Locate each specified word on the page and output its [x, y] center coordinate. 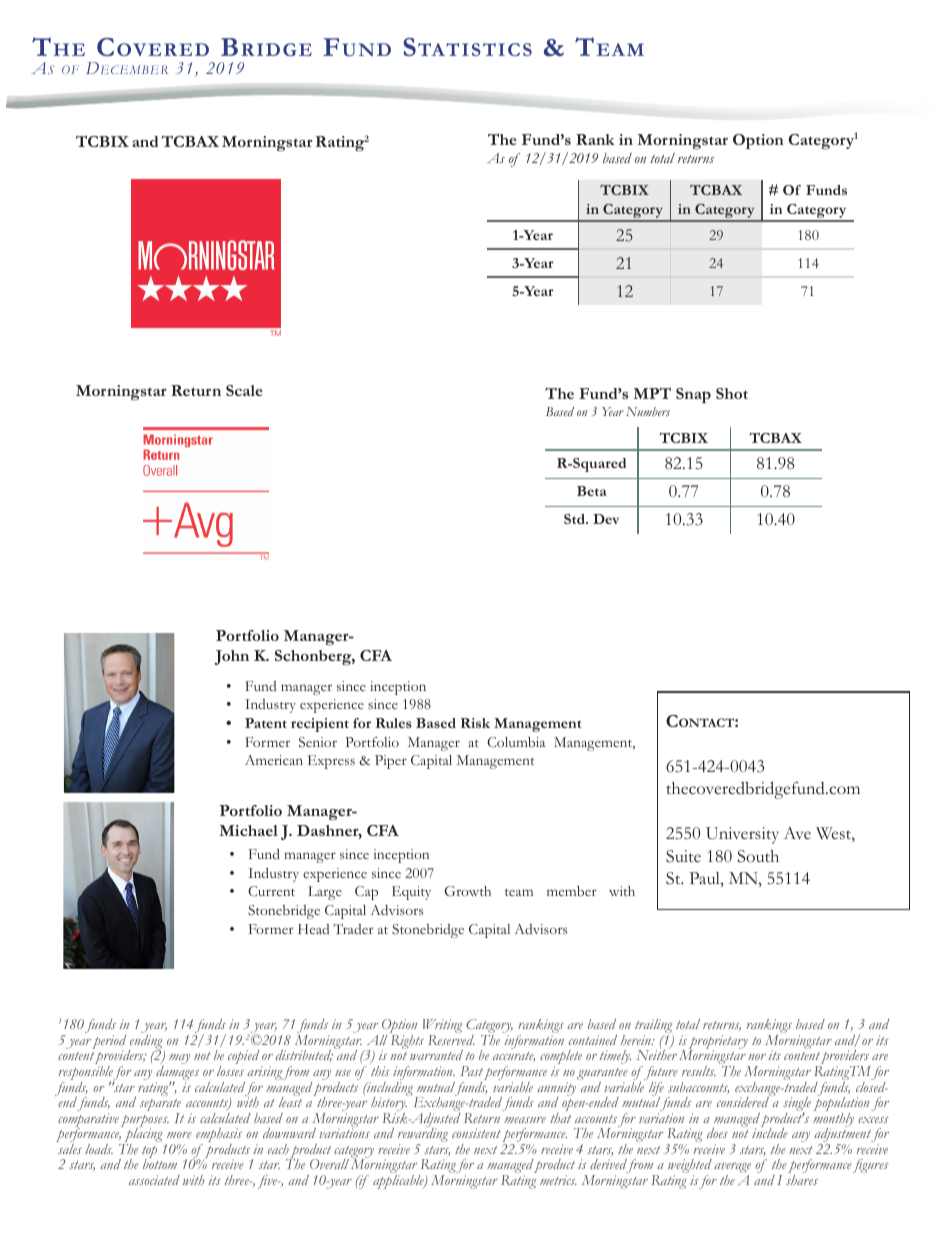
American [274, 760]
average [732, 1169]
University [742, 835]
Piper [391, 762]
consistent [476, 1133]
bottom [160, 1163]
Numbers [648, 411]
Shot [732, 393]
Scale [244, 390]
